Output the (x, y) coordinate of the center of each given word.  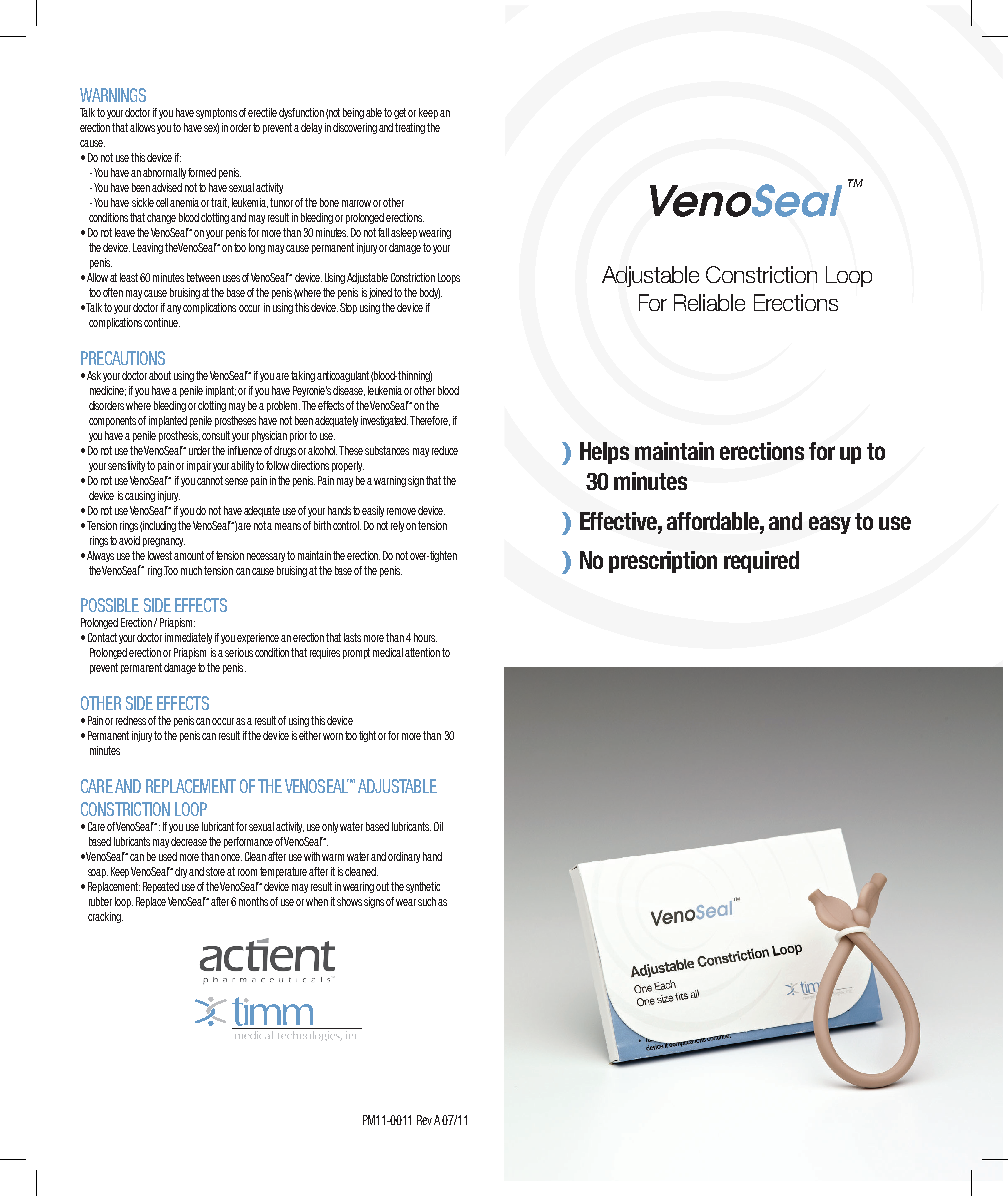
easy (830, 525)
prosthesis (179, 436)
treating (410, 128)
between (203, 277)
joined (380, 293)
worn (333, 736)
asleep (404, 233)
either (310, 735)
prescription (663, 562)
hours (425, 637)
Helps (604, 453)
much (193, 570)
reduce (445, 450)
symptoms (216, 113)
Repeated (161, 887)
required (761, 562)
